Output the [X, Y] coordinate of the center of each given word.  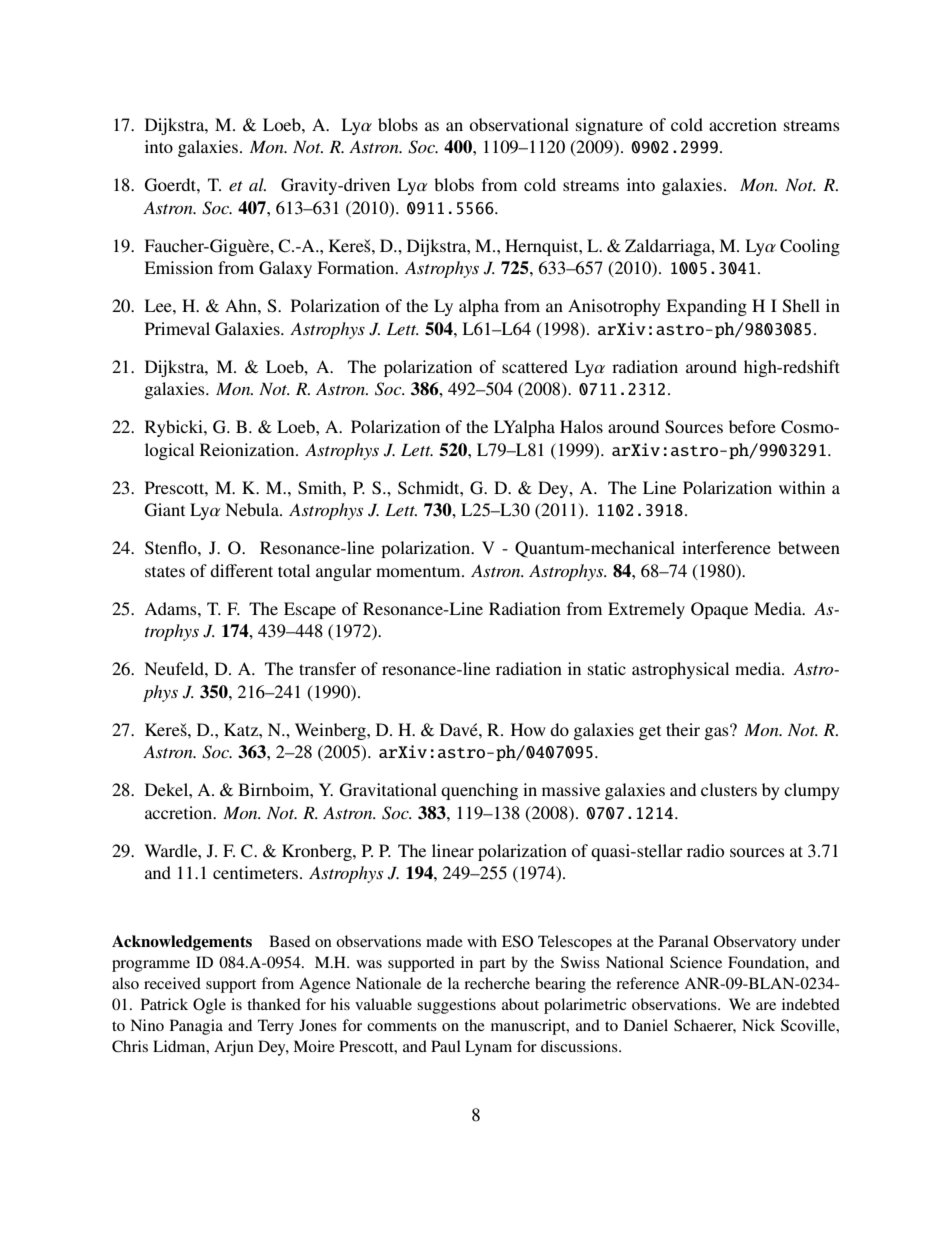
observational [519, 124]
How [528, 729]
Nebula [253, 509]
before [752, 426]
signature [609, 126]
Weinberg [331, 731]
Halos [581, 426]
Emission [178, 267]
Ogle [209, 1006]
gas [717, 732]
